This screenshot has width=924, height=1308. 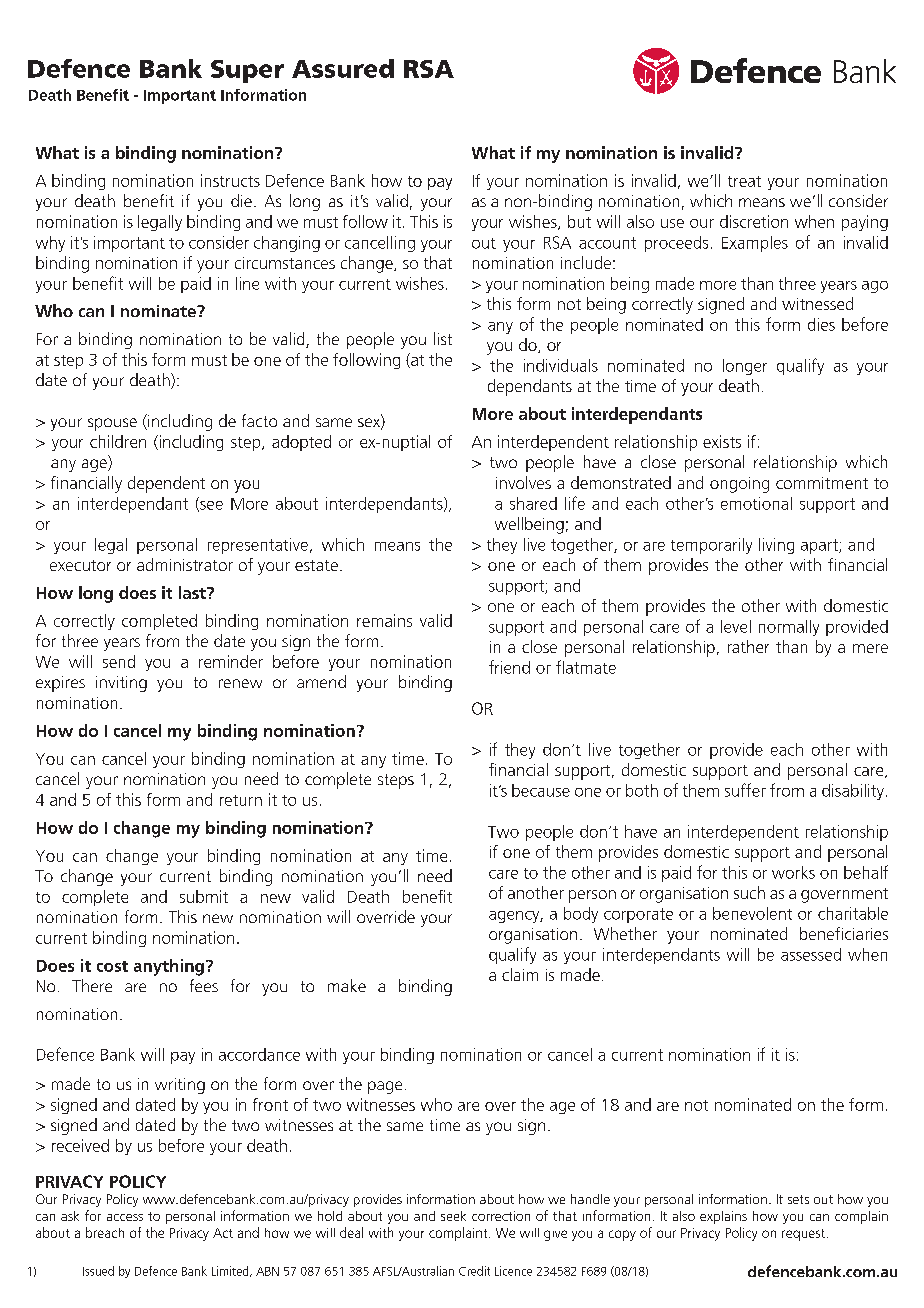 I want to click on claim, so click(x=520, y=974).
